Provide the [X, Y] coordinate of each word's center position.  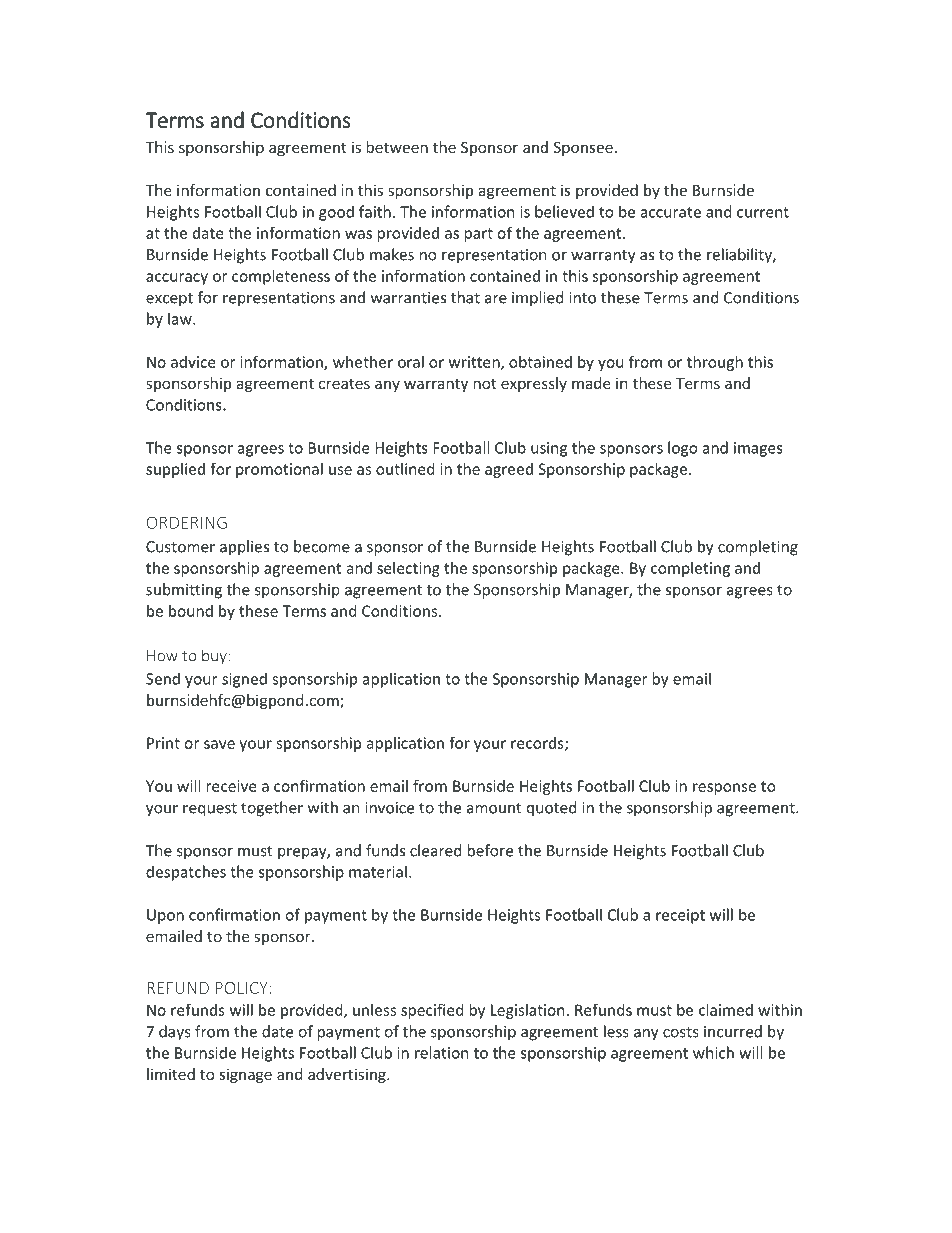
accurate [671, 212]
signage [245, 1075]
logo [683, 449]
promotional [279, 470]
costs [681, 1032]
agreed [509, 470]
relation [442, 1052]
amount [494, 808]
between [397, 147]
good [336, 213]
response [724, 789]
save [219, 744]
